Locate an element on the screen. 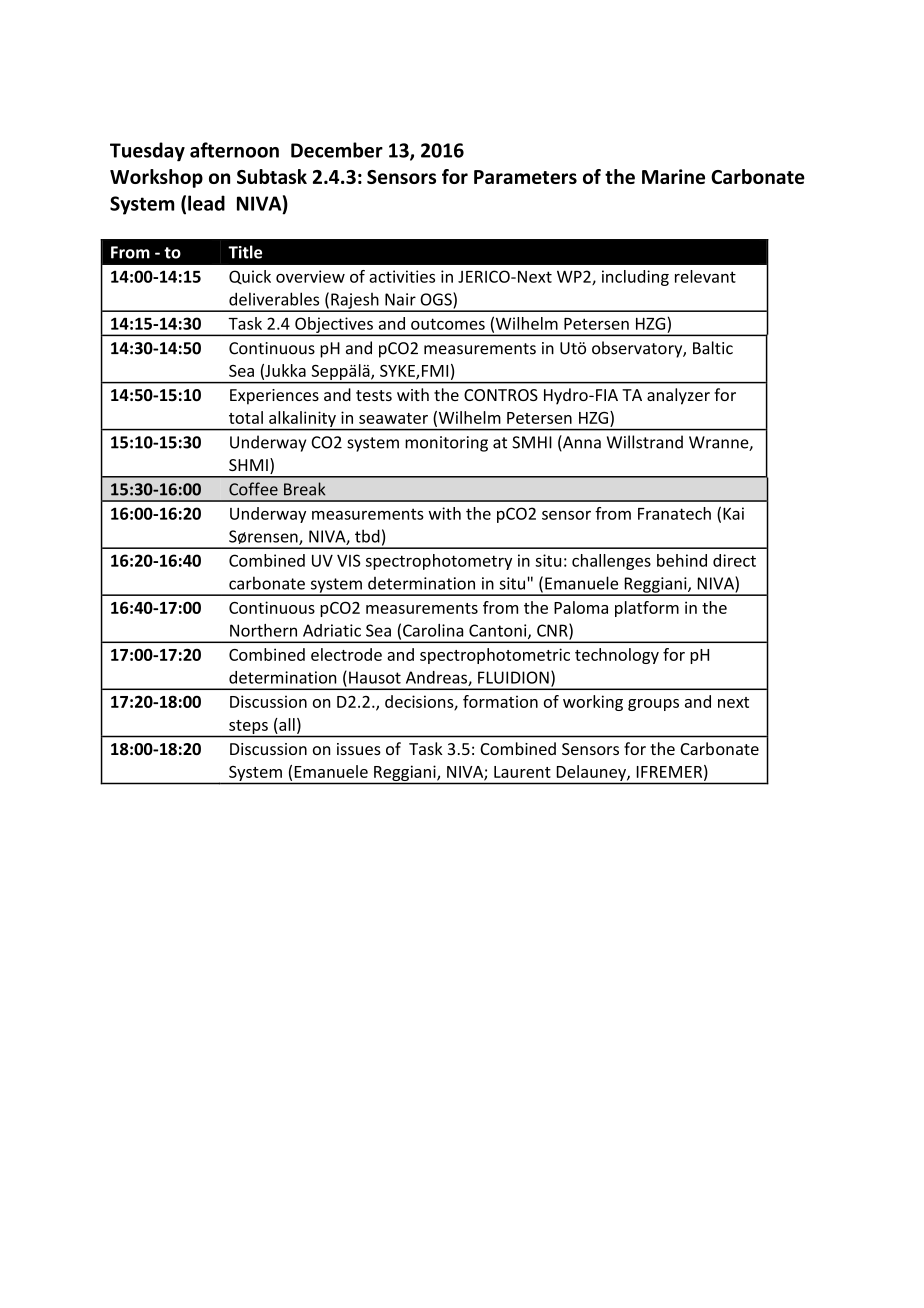  Marine is located at coordinates (673, 176).
